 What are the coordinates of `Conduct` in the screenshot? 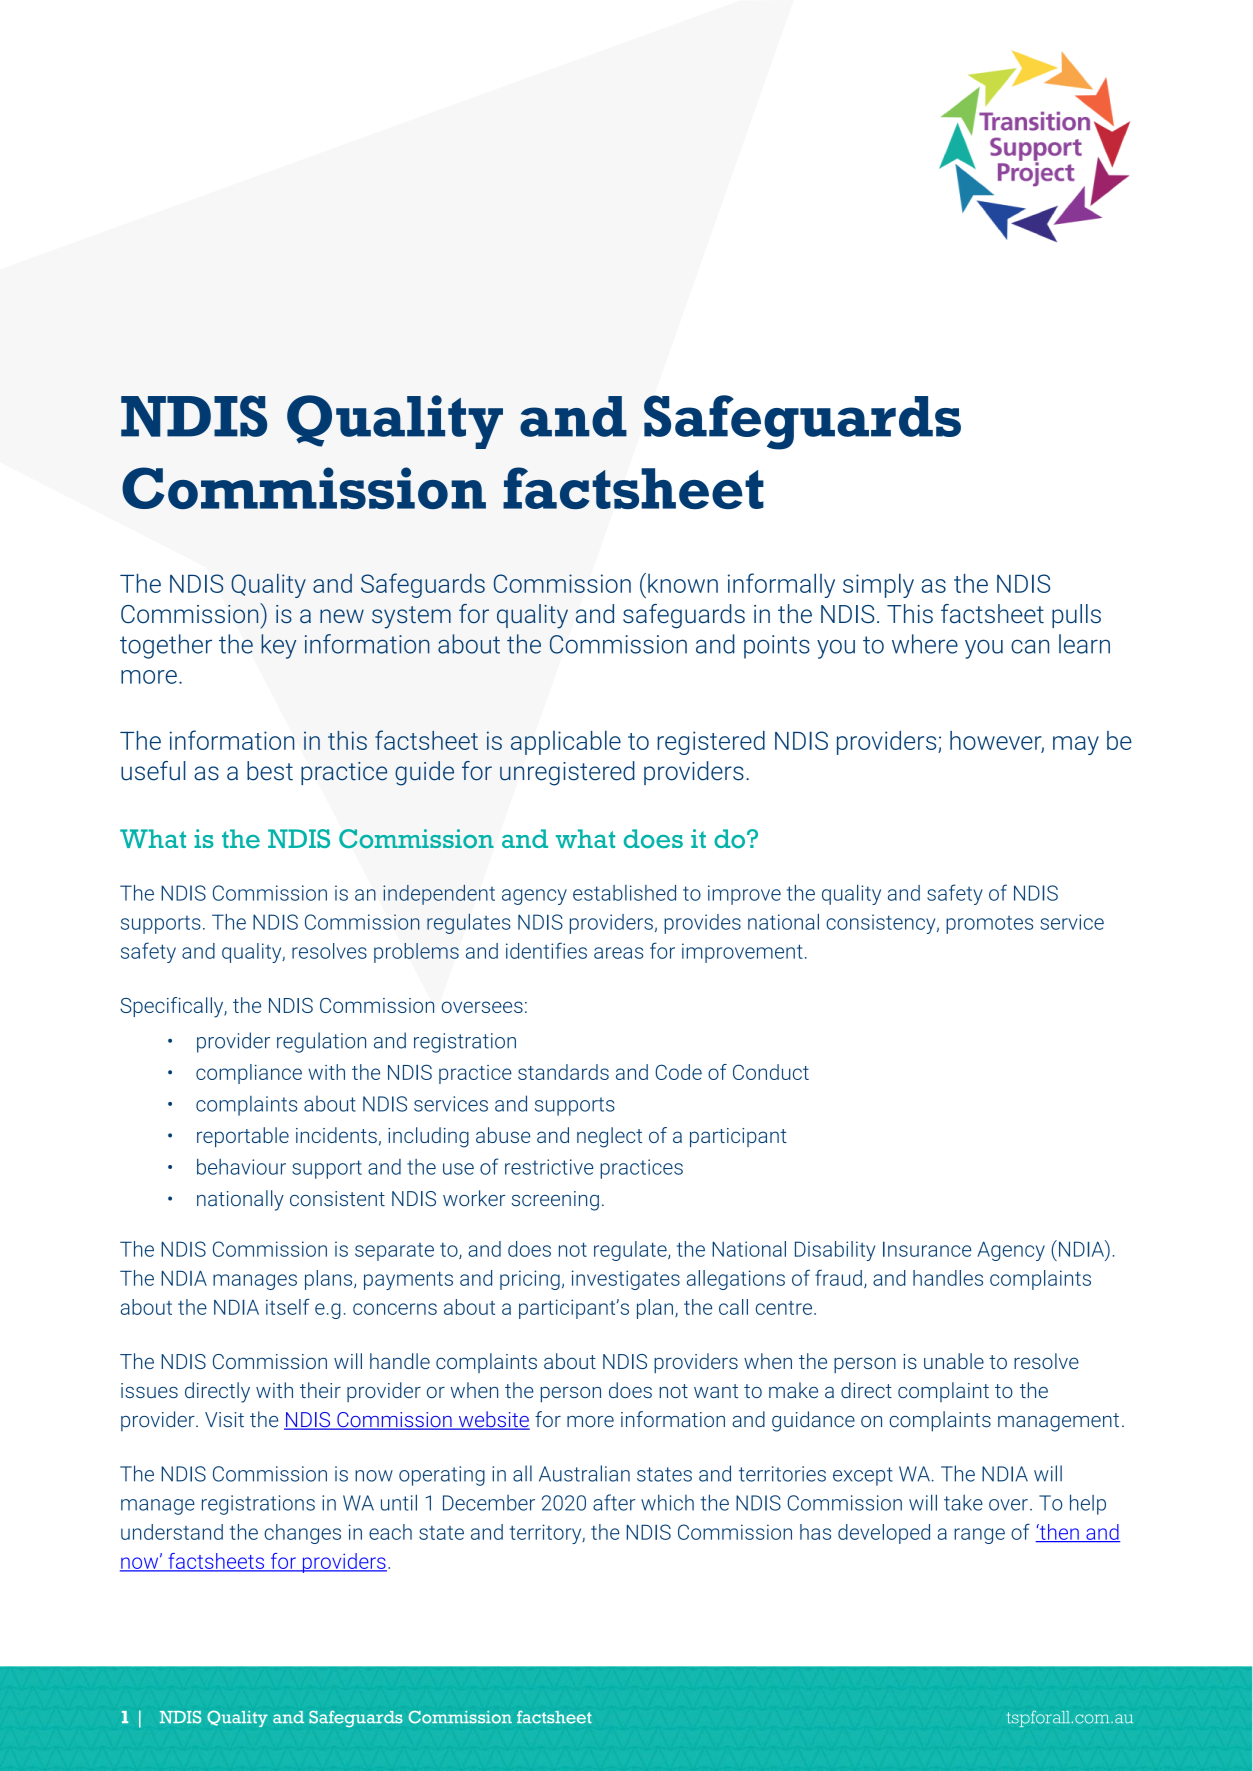 It's located at (771, 1072).
